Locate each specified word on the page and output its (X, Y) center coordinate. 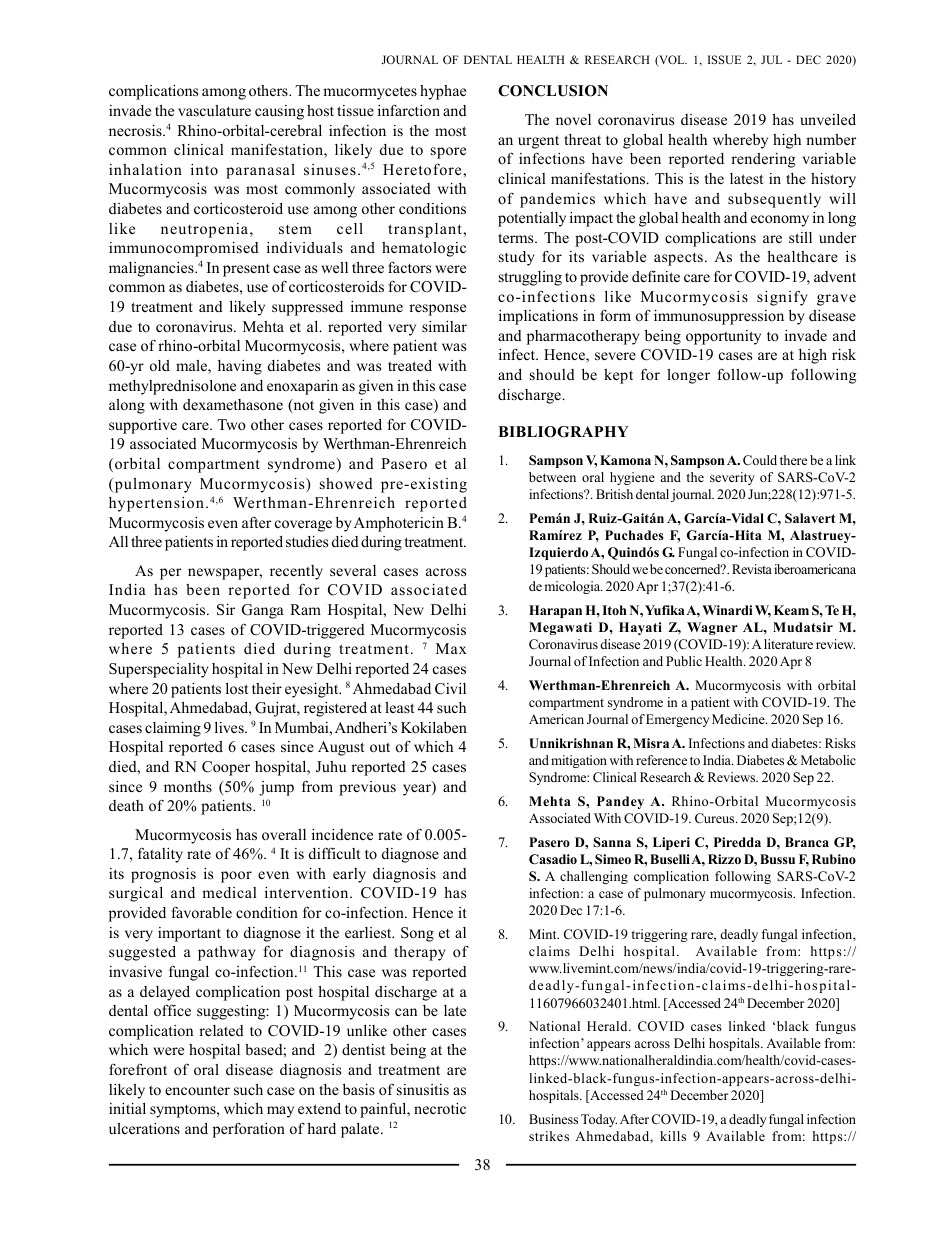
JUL (771, 59)
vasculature (214, 110)
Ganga (263, 611)
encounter (197, 1090)
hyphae (443, 92)
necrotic (440, 1108)
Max (451, 648)
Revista (752, 569)
